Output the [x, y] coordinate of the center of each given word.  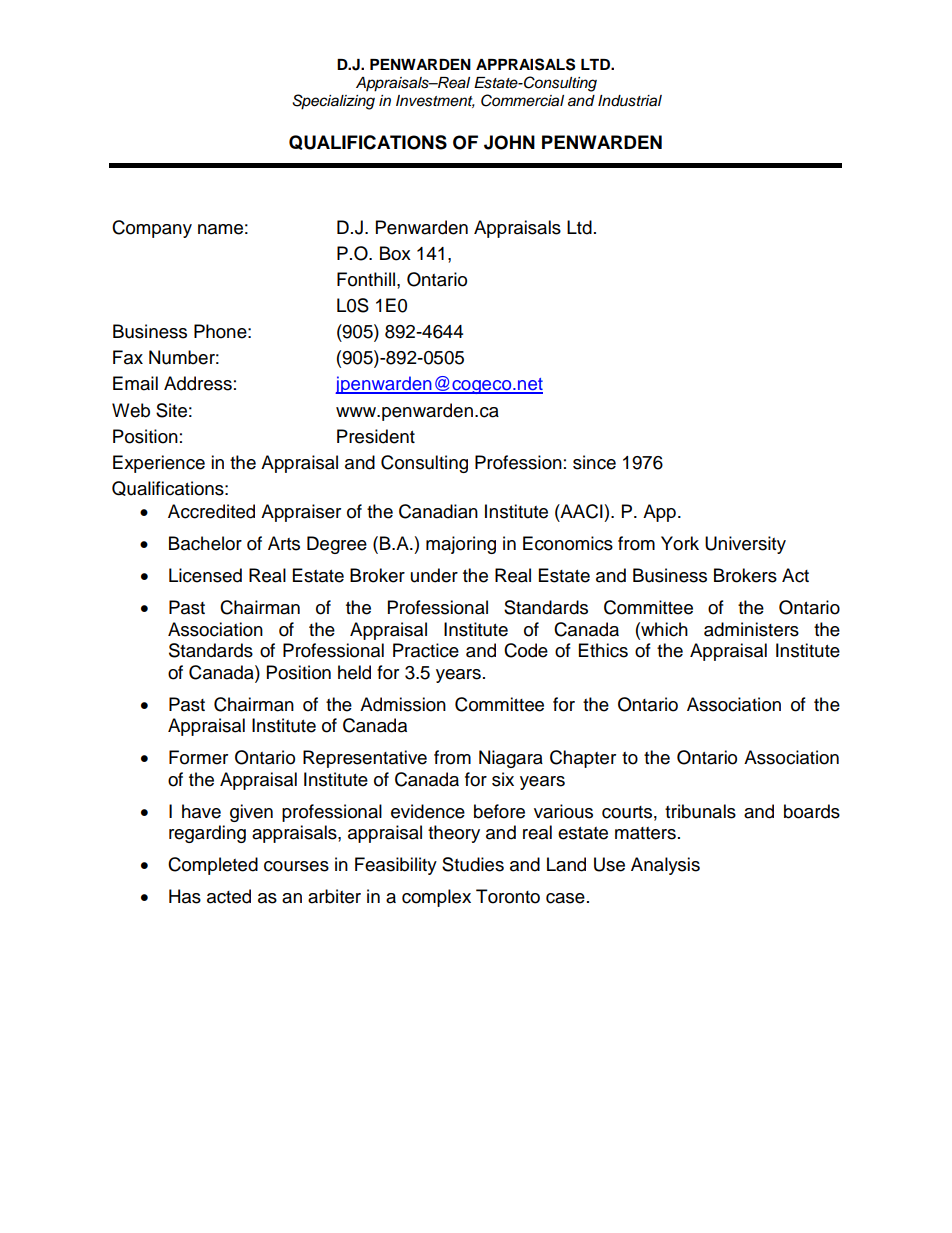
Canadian [438, 511]
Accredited [211, 511]
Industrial [630, 101]
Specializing [333, 102]
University [745, 545]
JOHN [509, 142]
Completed [213, 866]
